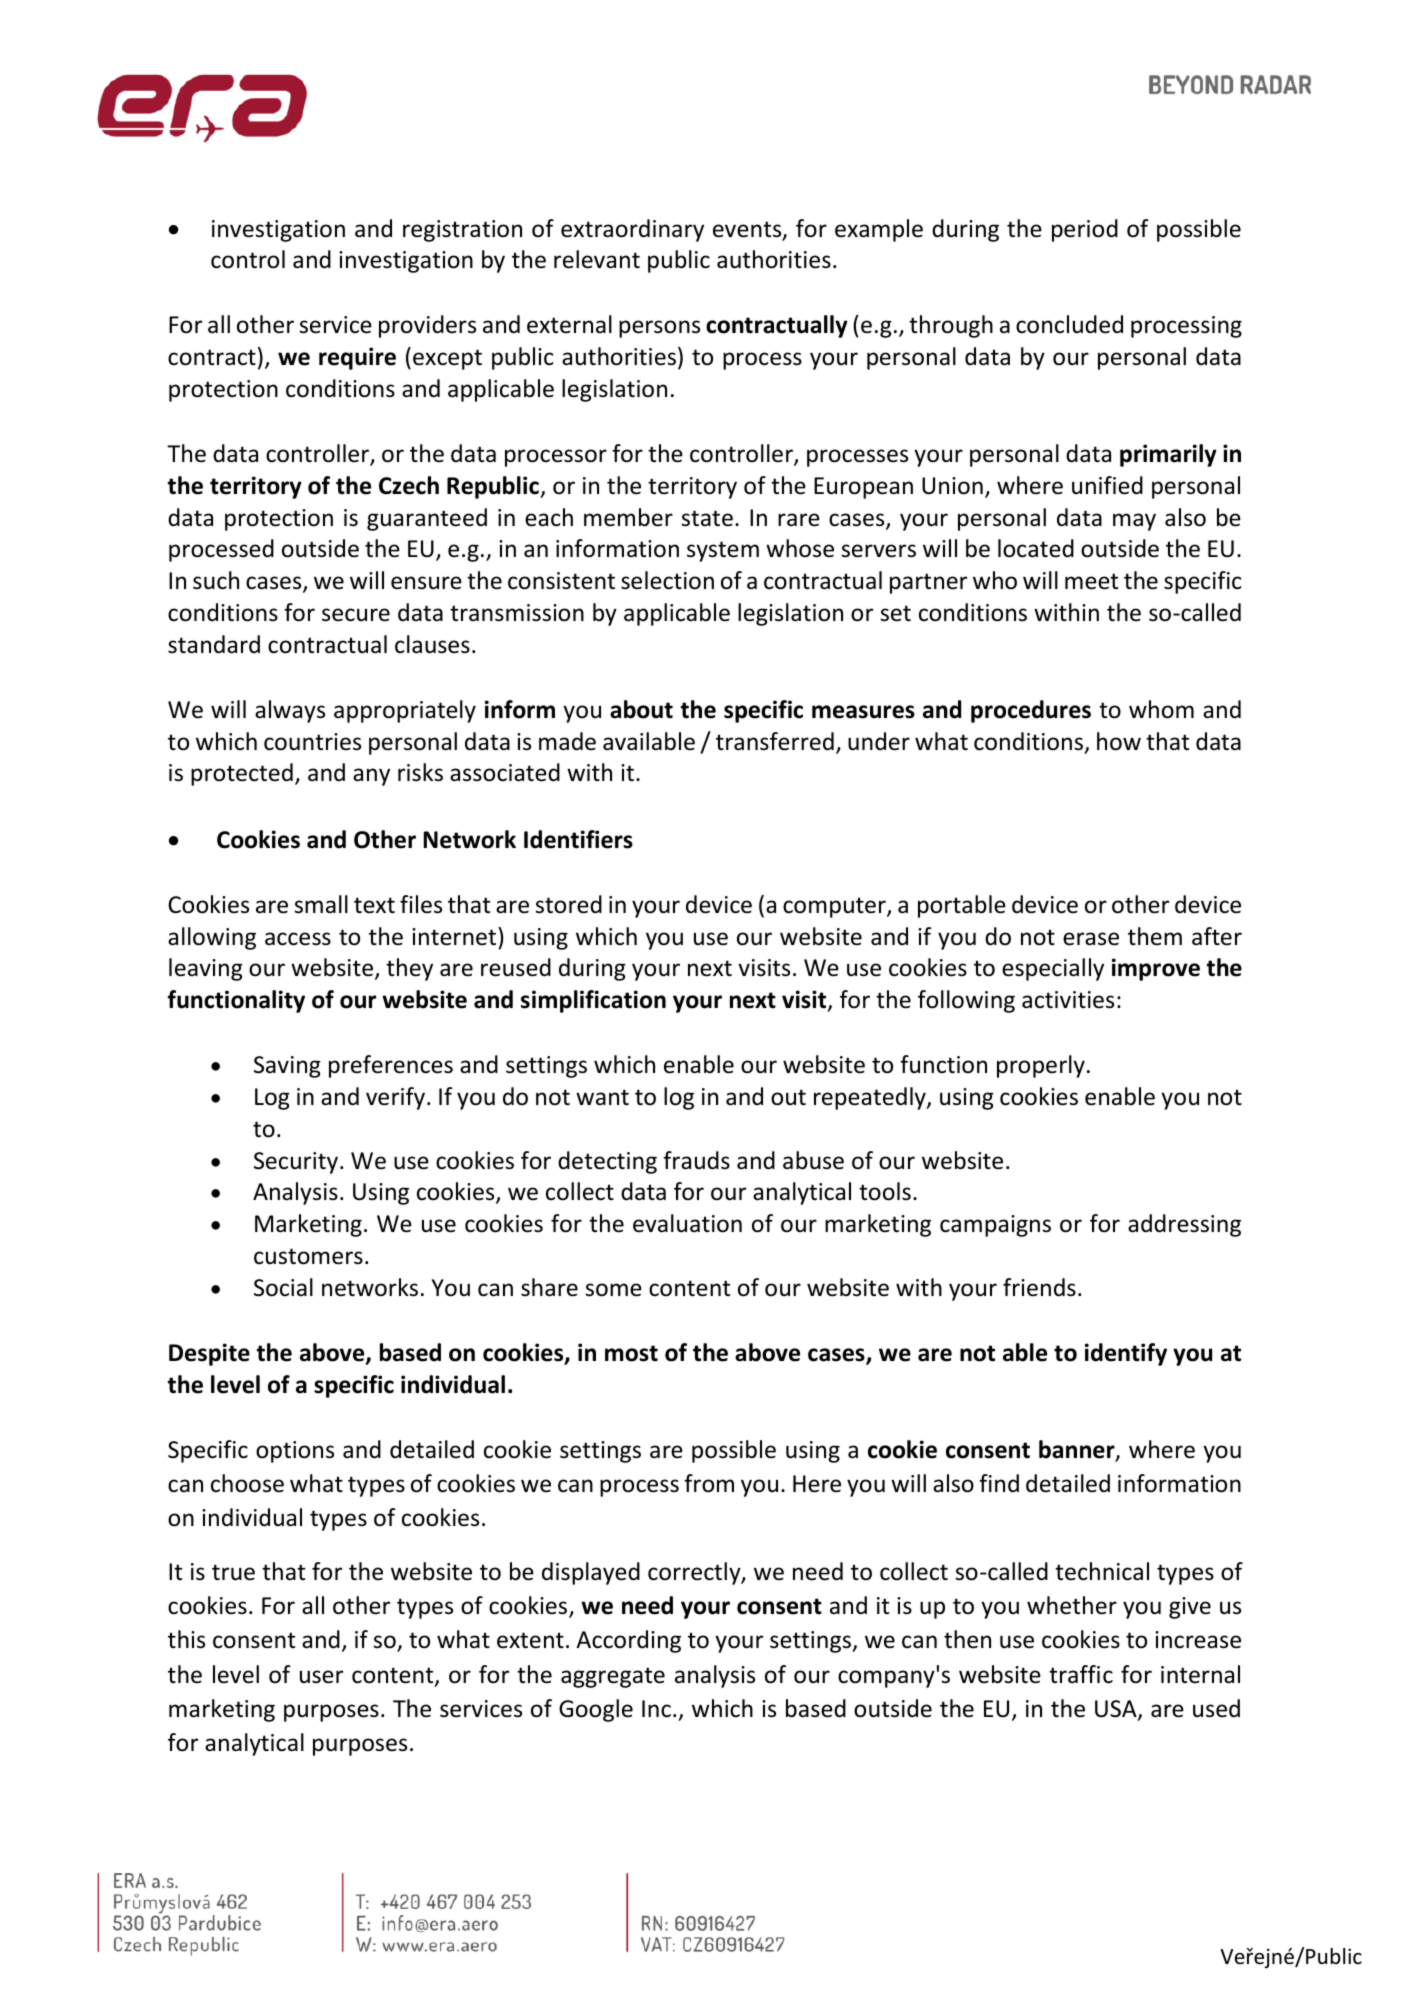  Describe the element at coordinates (593, 1001) in the screenshot. I see `simplification` at that location.
